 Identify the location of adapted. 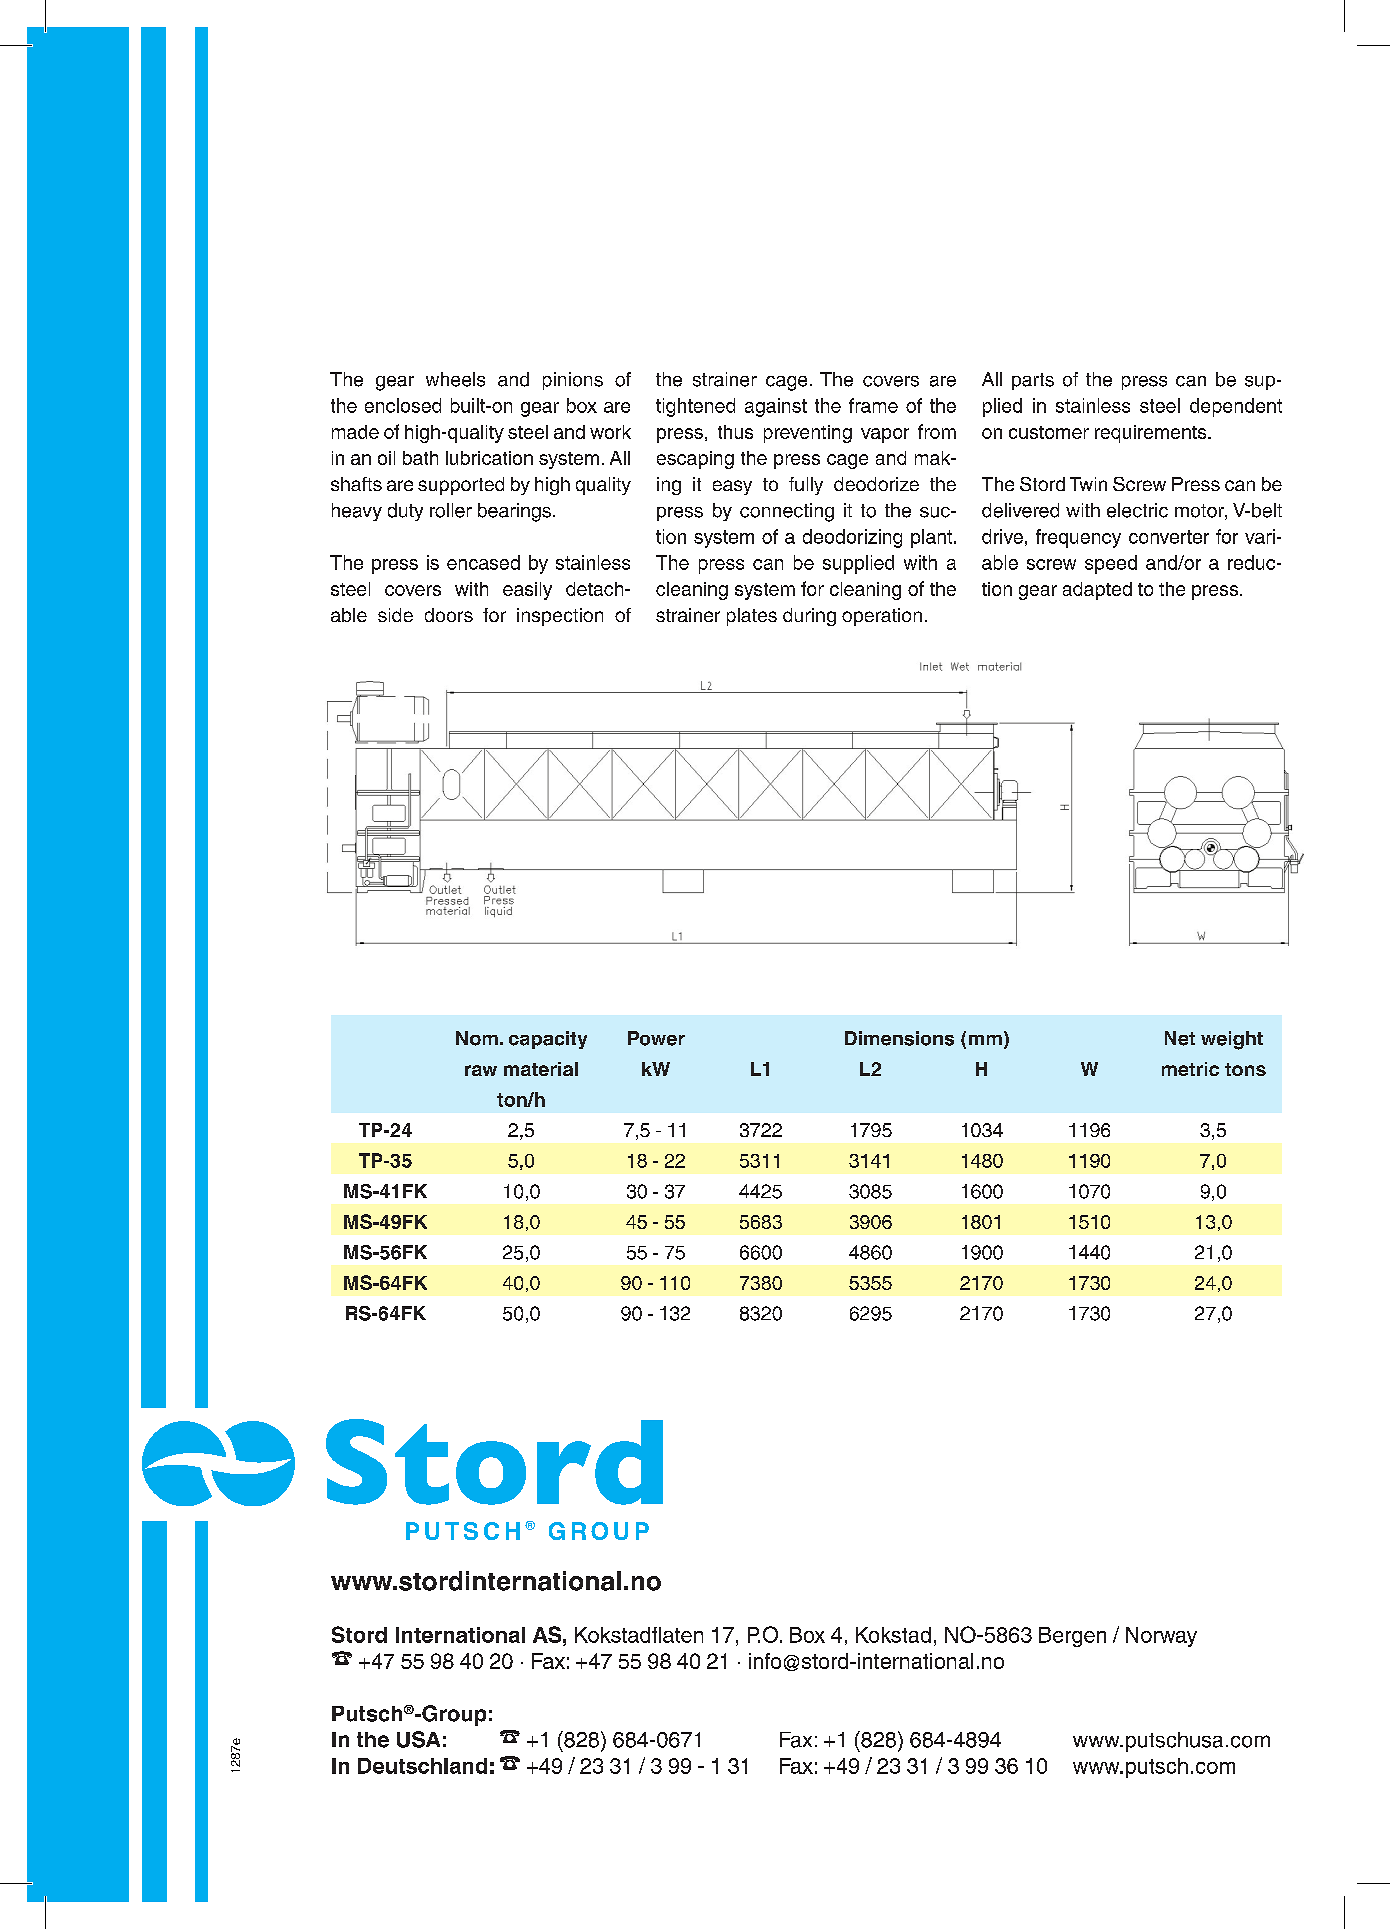
(1097, 591).
